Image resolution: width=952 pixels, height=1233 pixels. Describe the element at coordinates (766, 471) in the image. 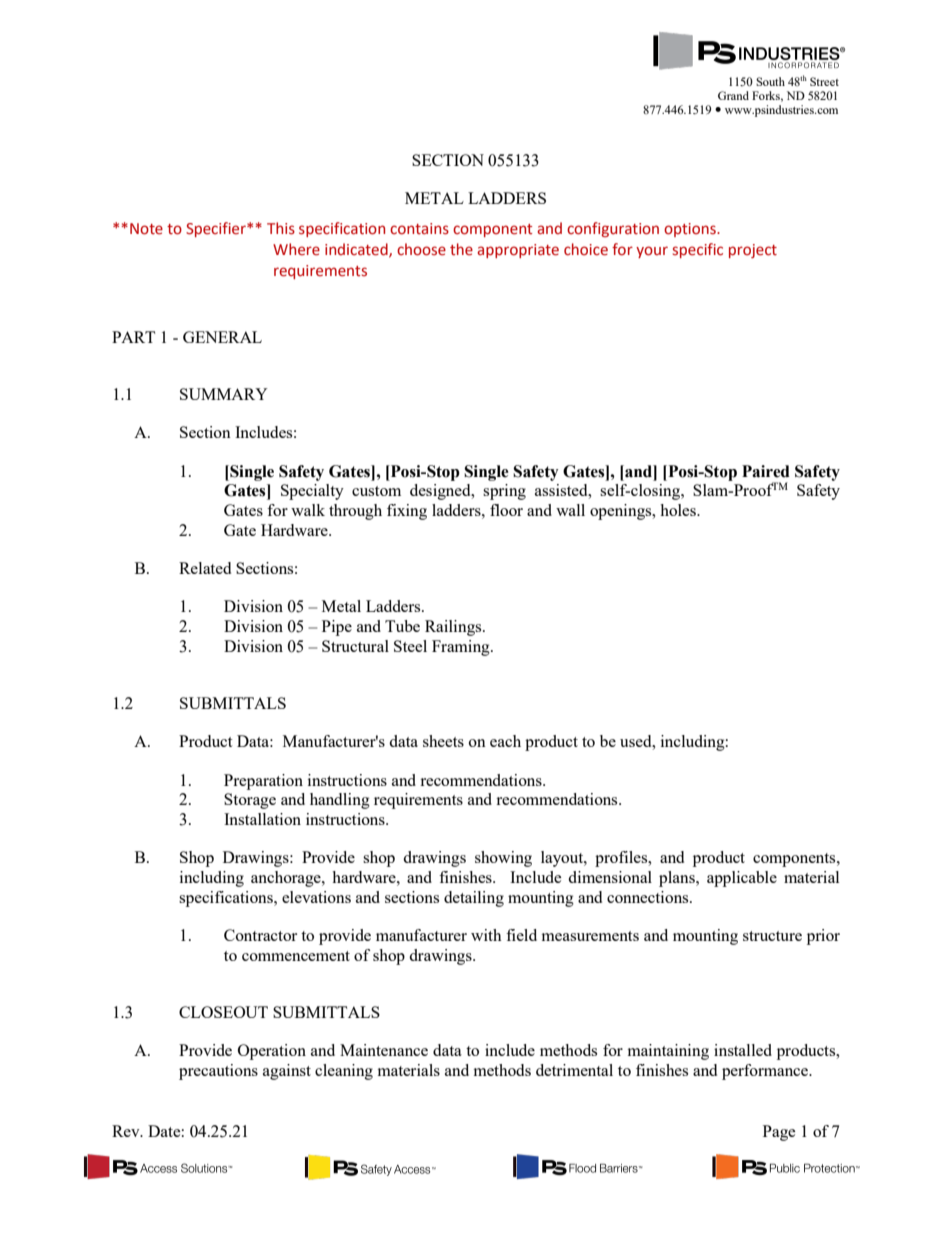

I see `Paired` at that location.
